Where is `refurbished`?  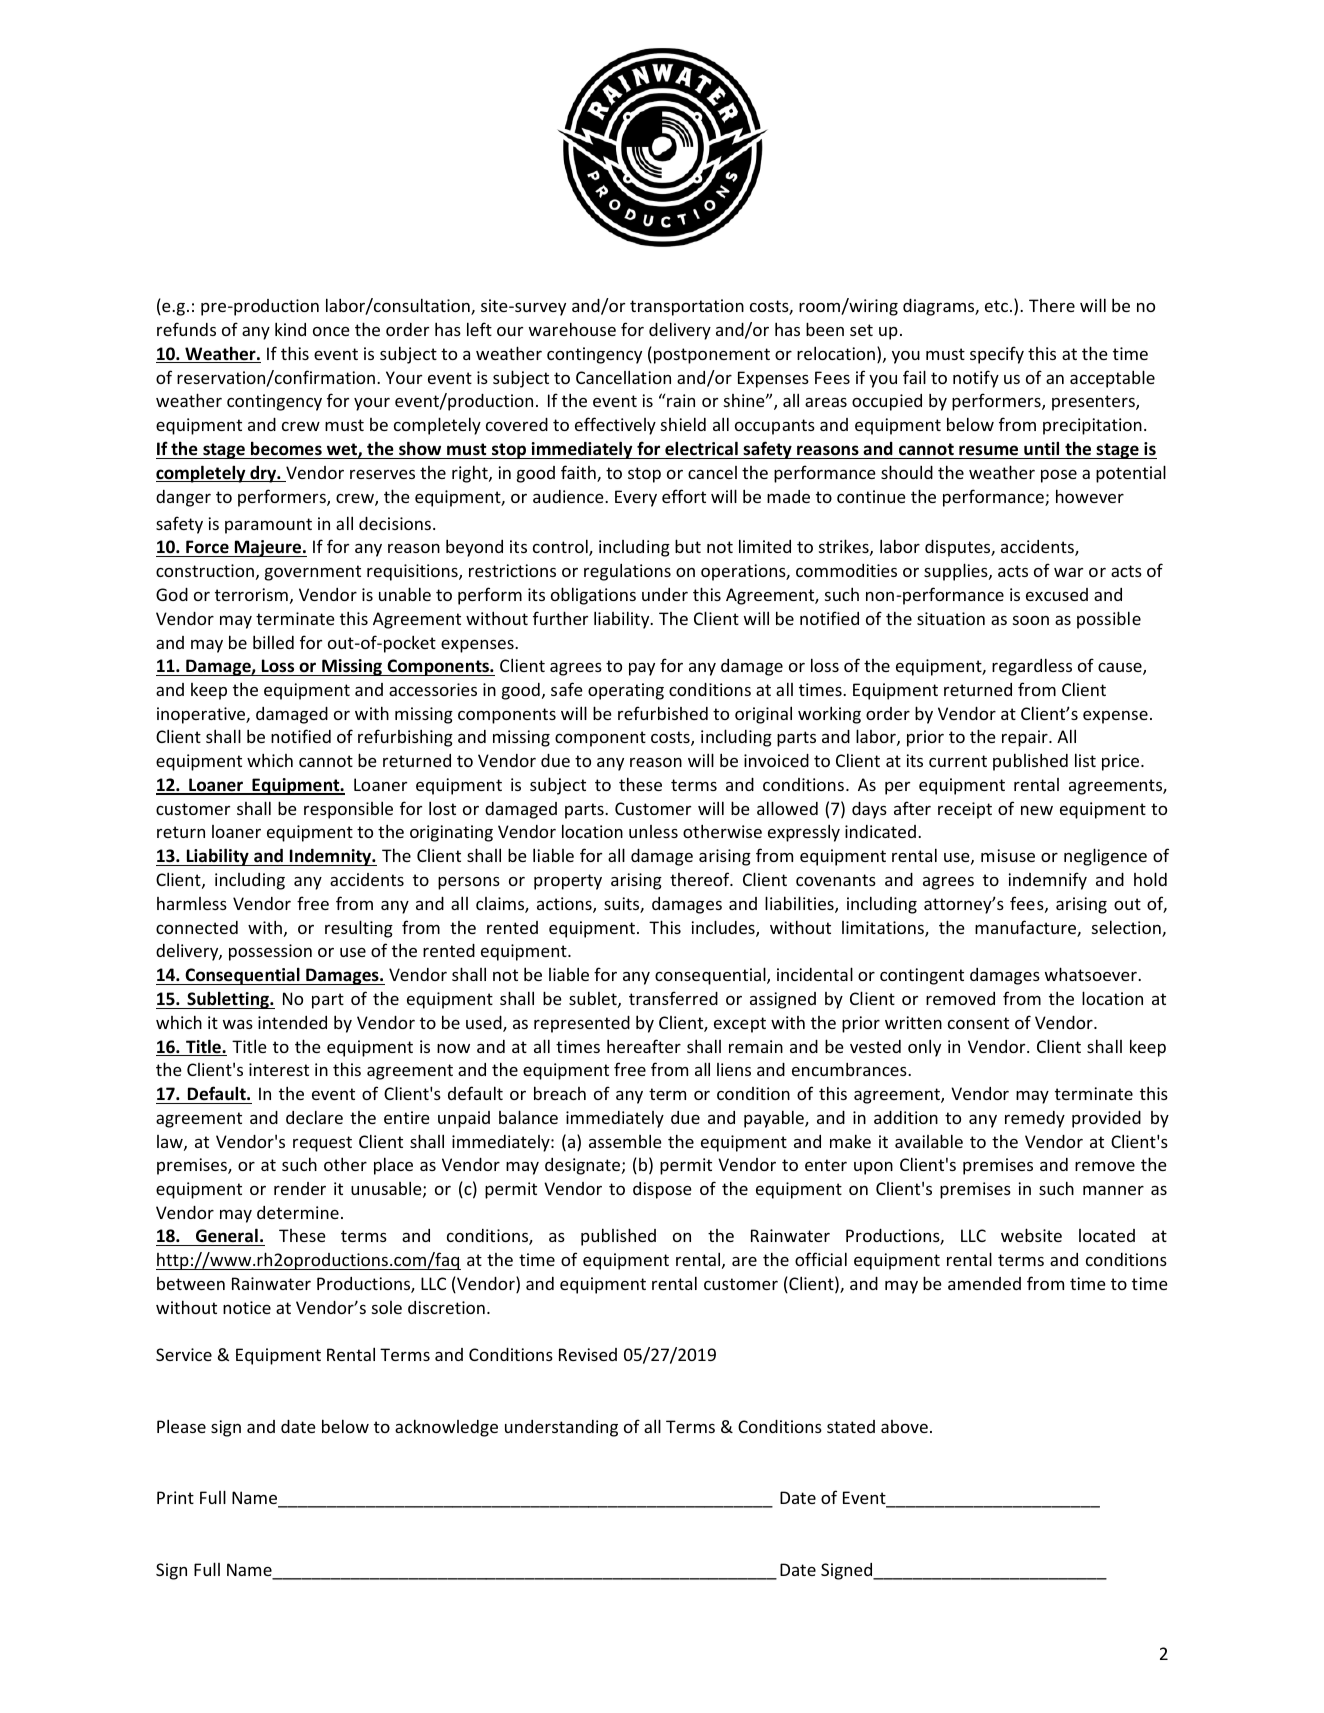
refurbished is located at coordinates (663, 713).
